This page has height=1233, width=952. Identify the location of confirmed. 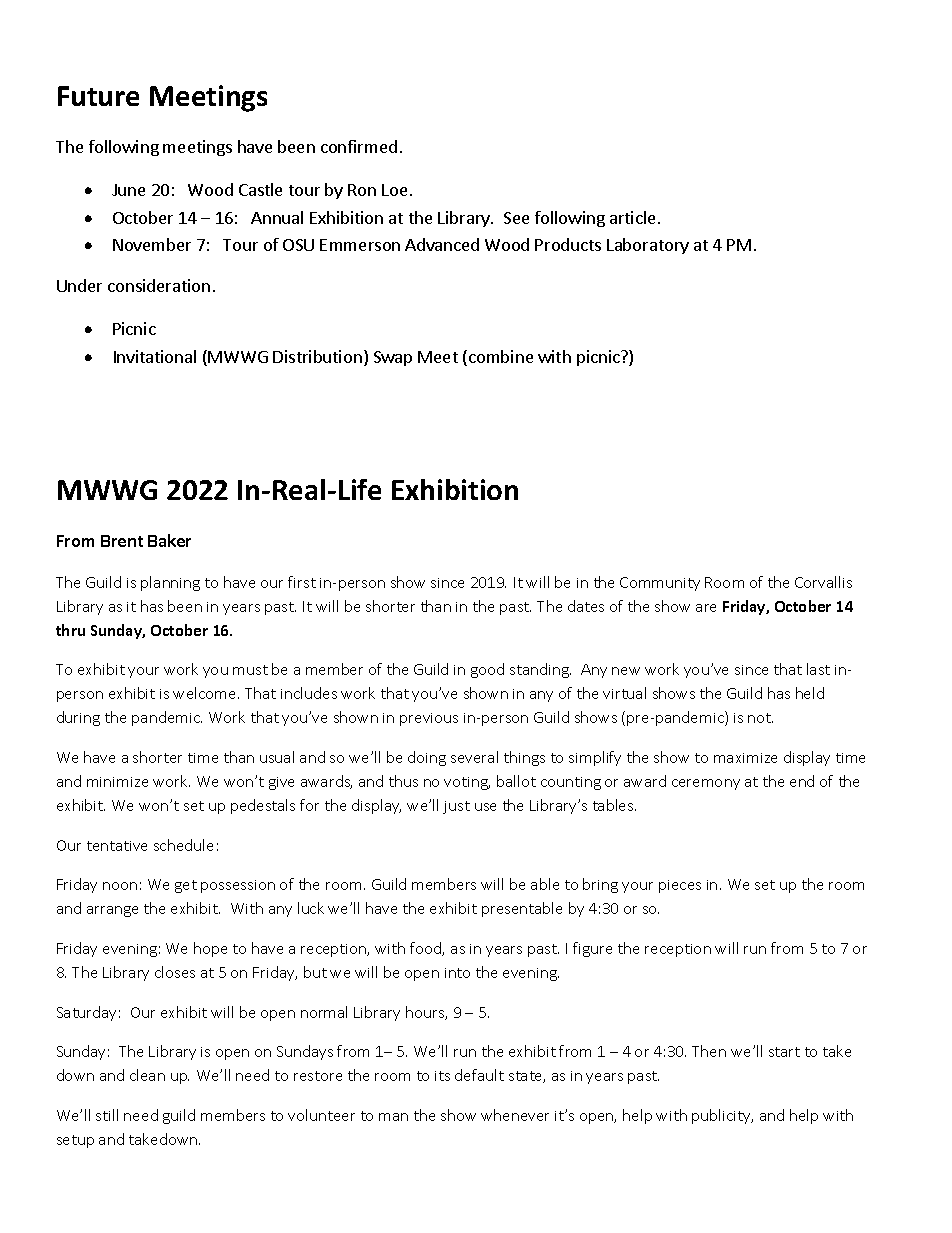
(359, 146).
